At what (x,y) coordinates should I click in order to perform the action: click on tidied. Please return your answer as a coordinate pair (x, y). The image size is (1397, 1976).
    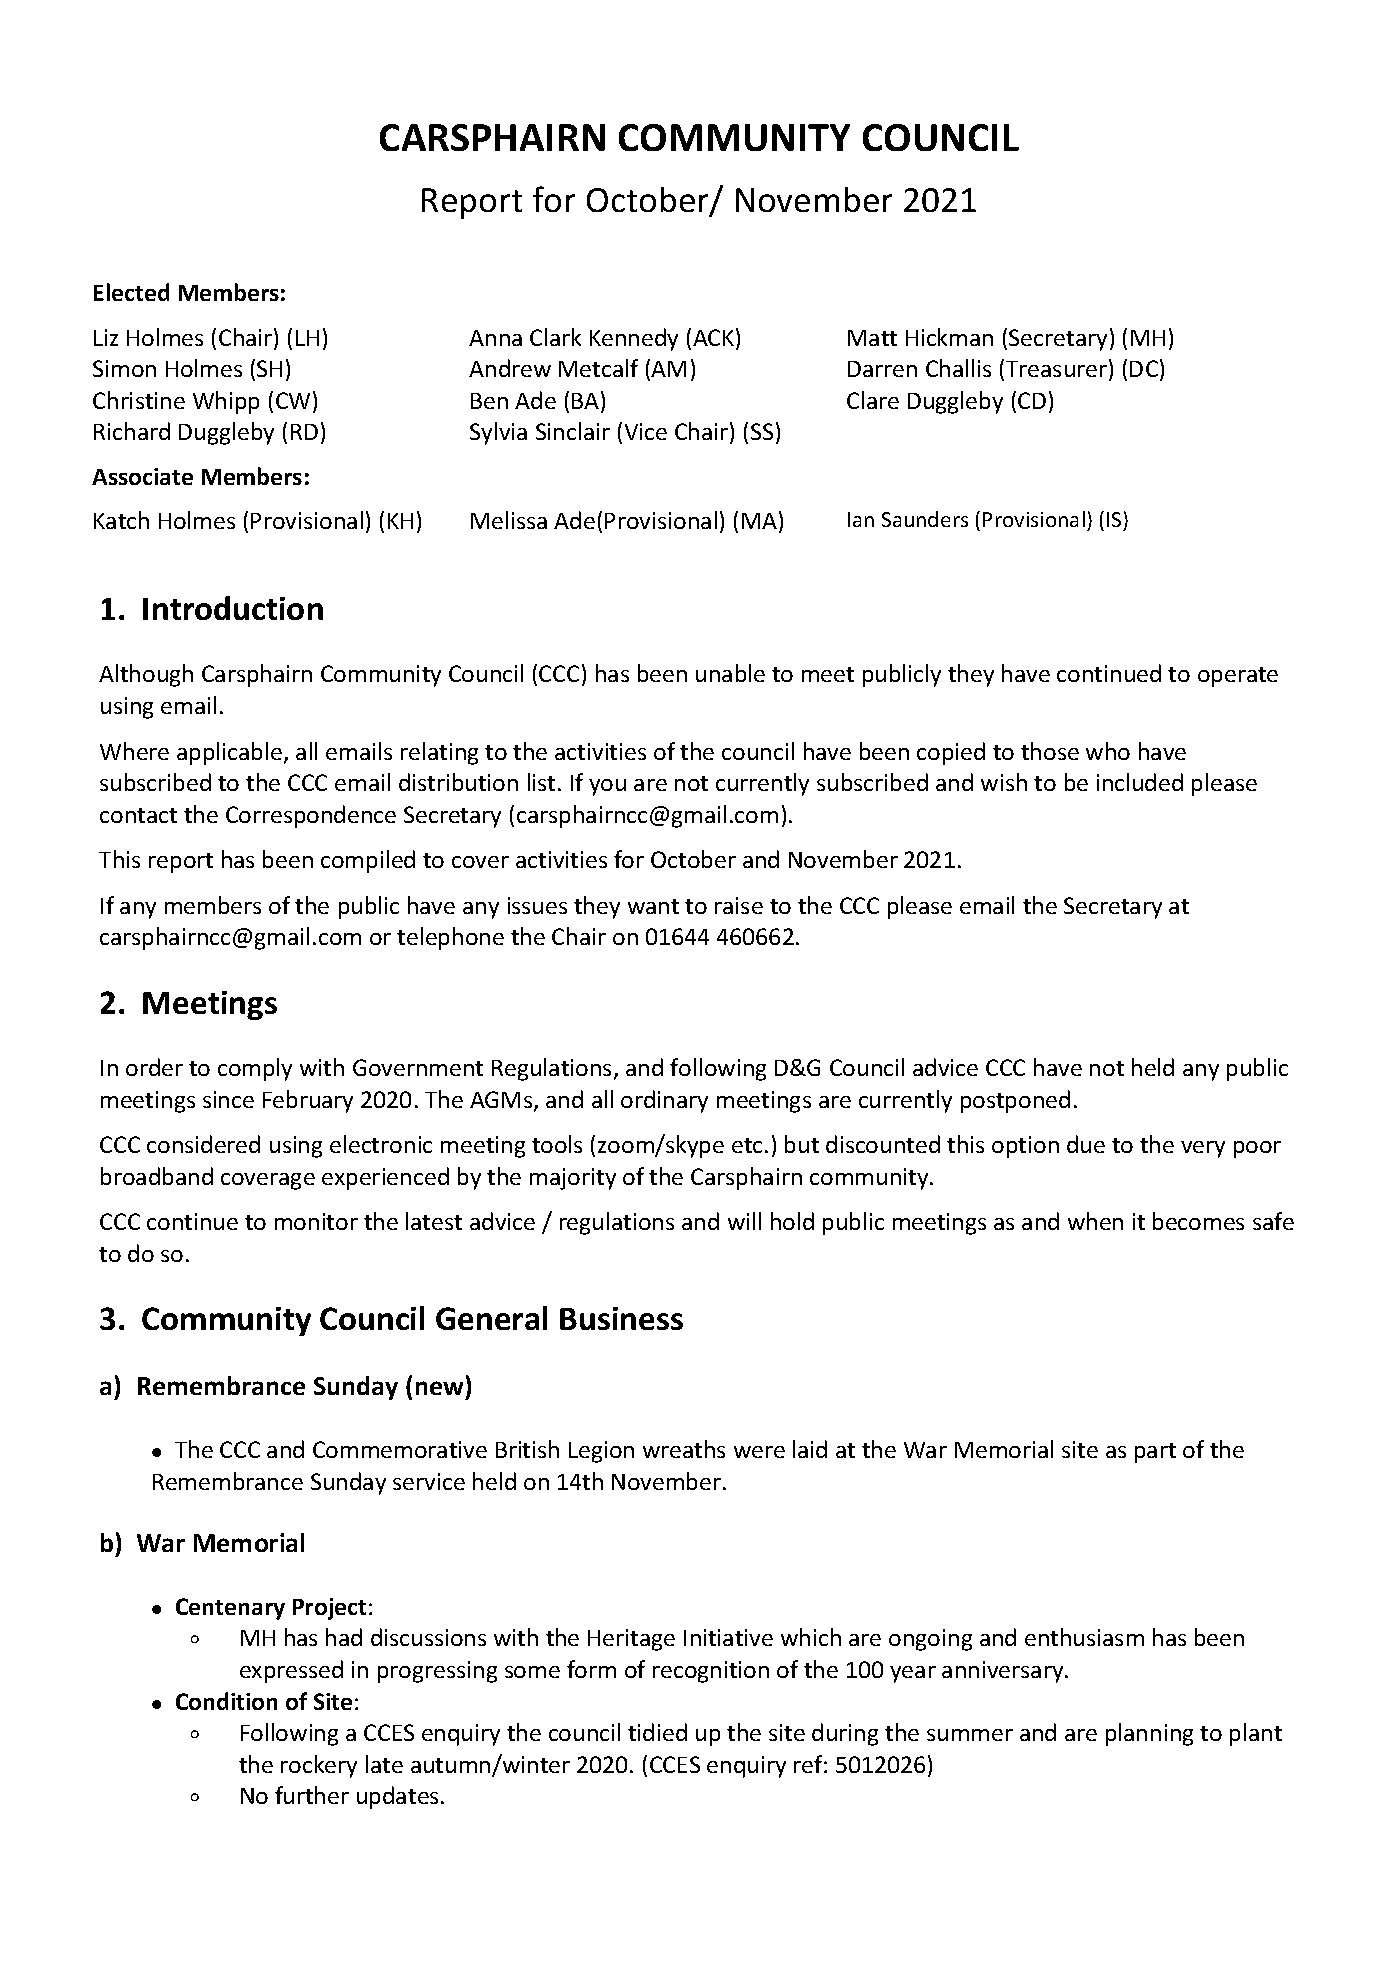
    Looking at the image, I should click on (657, 1732).
